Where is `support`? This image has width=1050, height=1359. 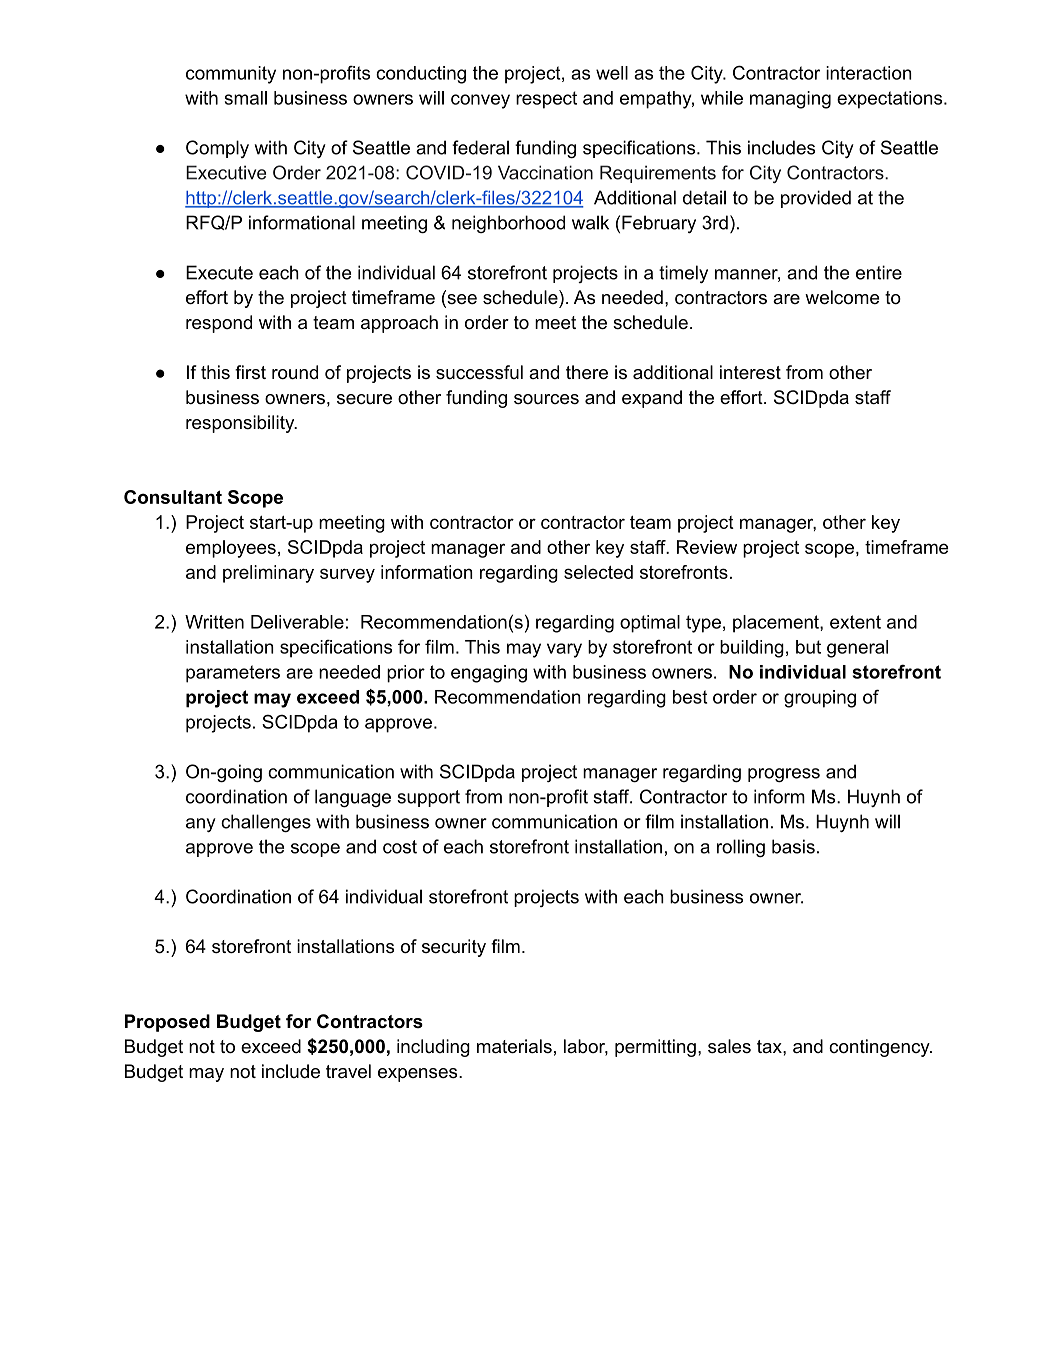 support is located at coordinates (428, 798).
